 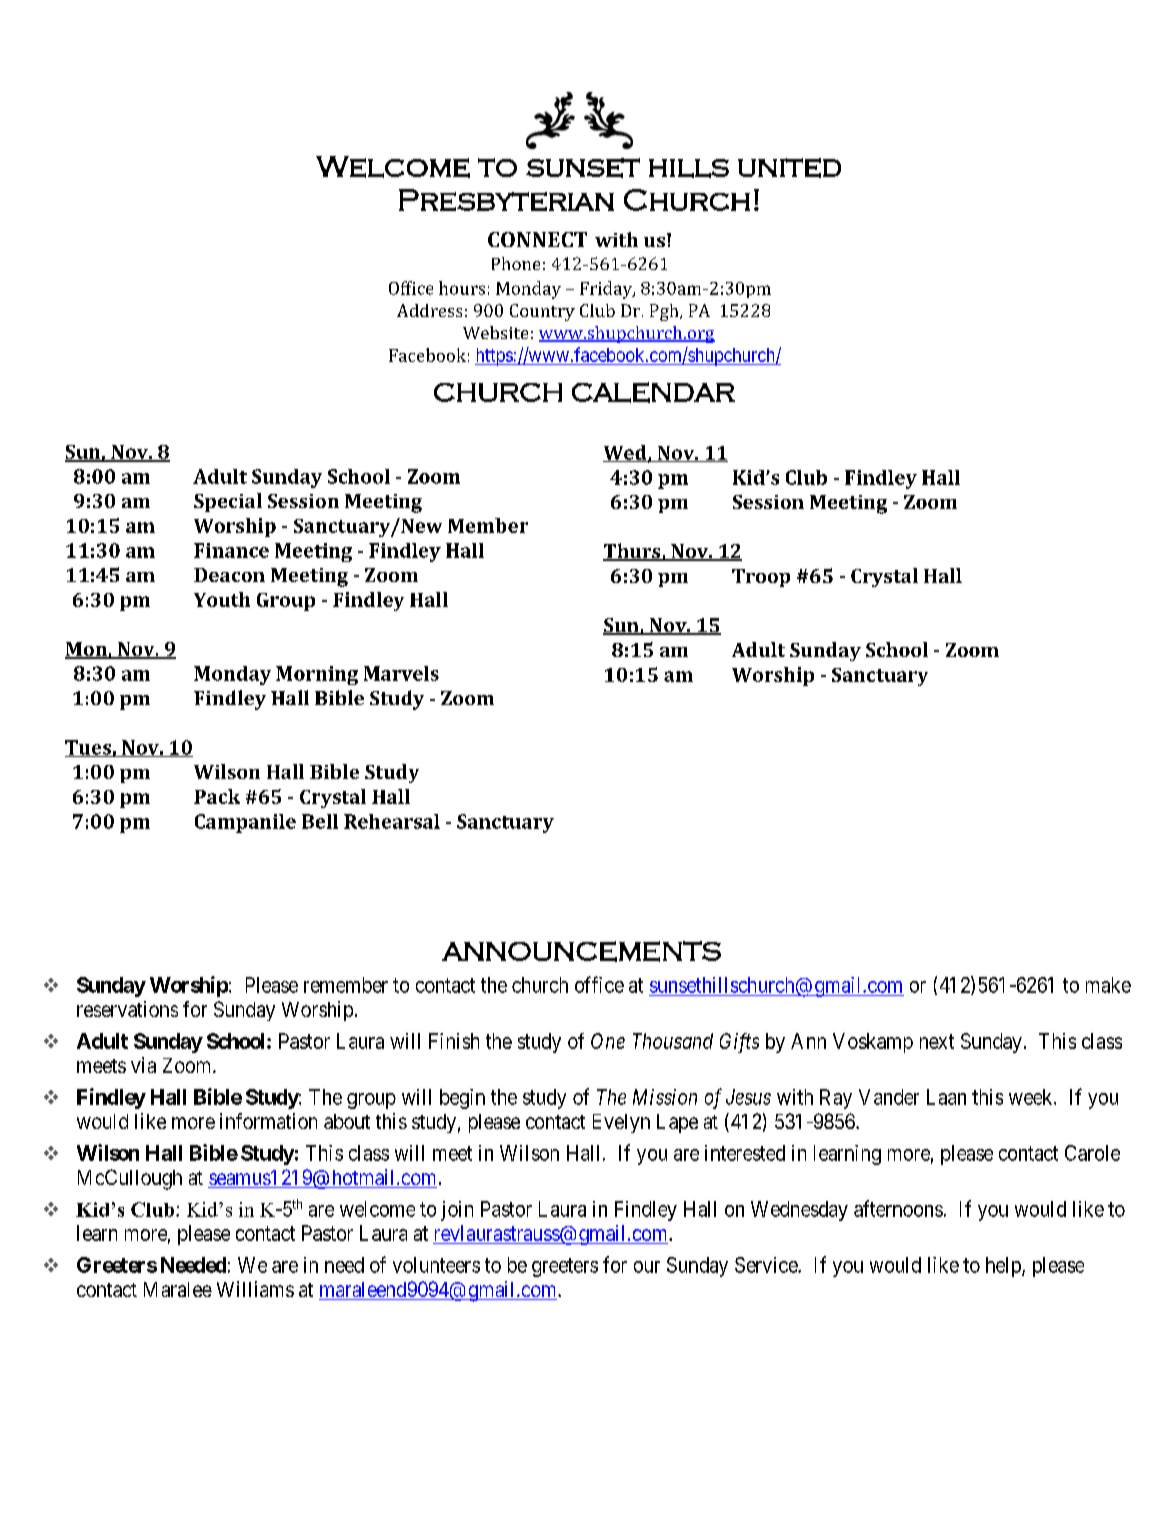 What do you see at coordinates (268, 1121) in the screenshot?
I see `information` at bounding box center [268, 1121].
